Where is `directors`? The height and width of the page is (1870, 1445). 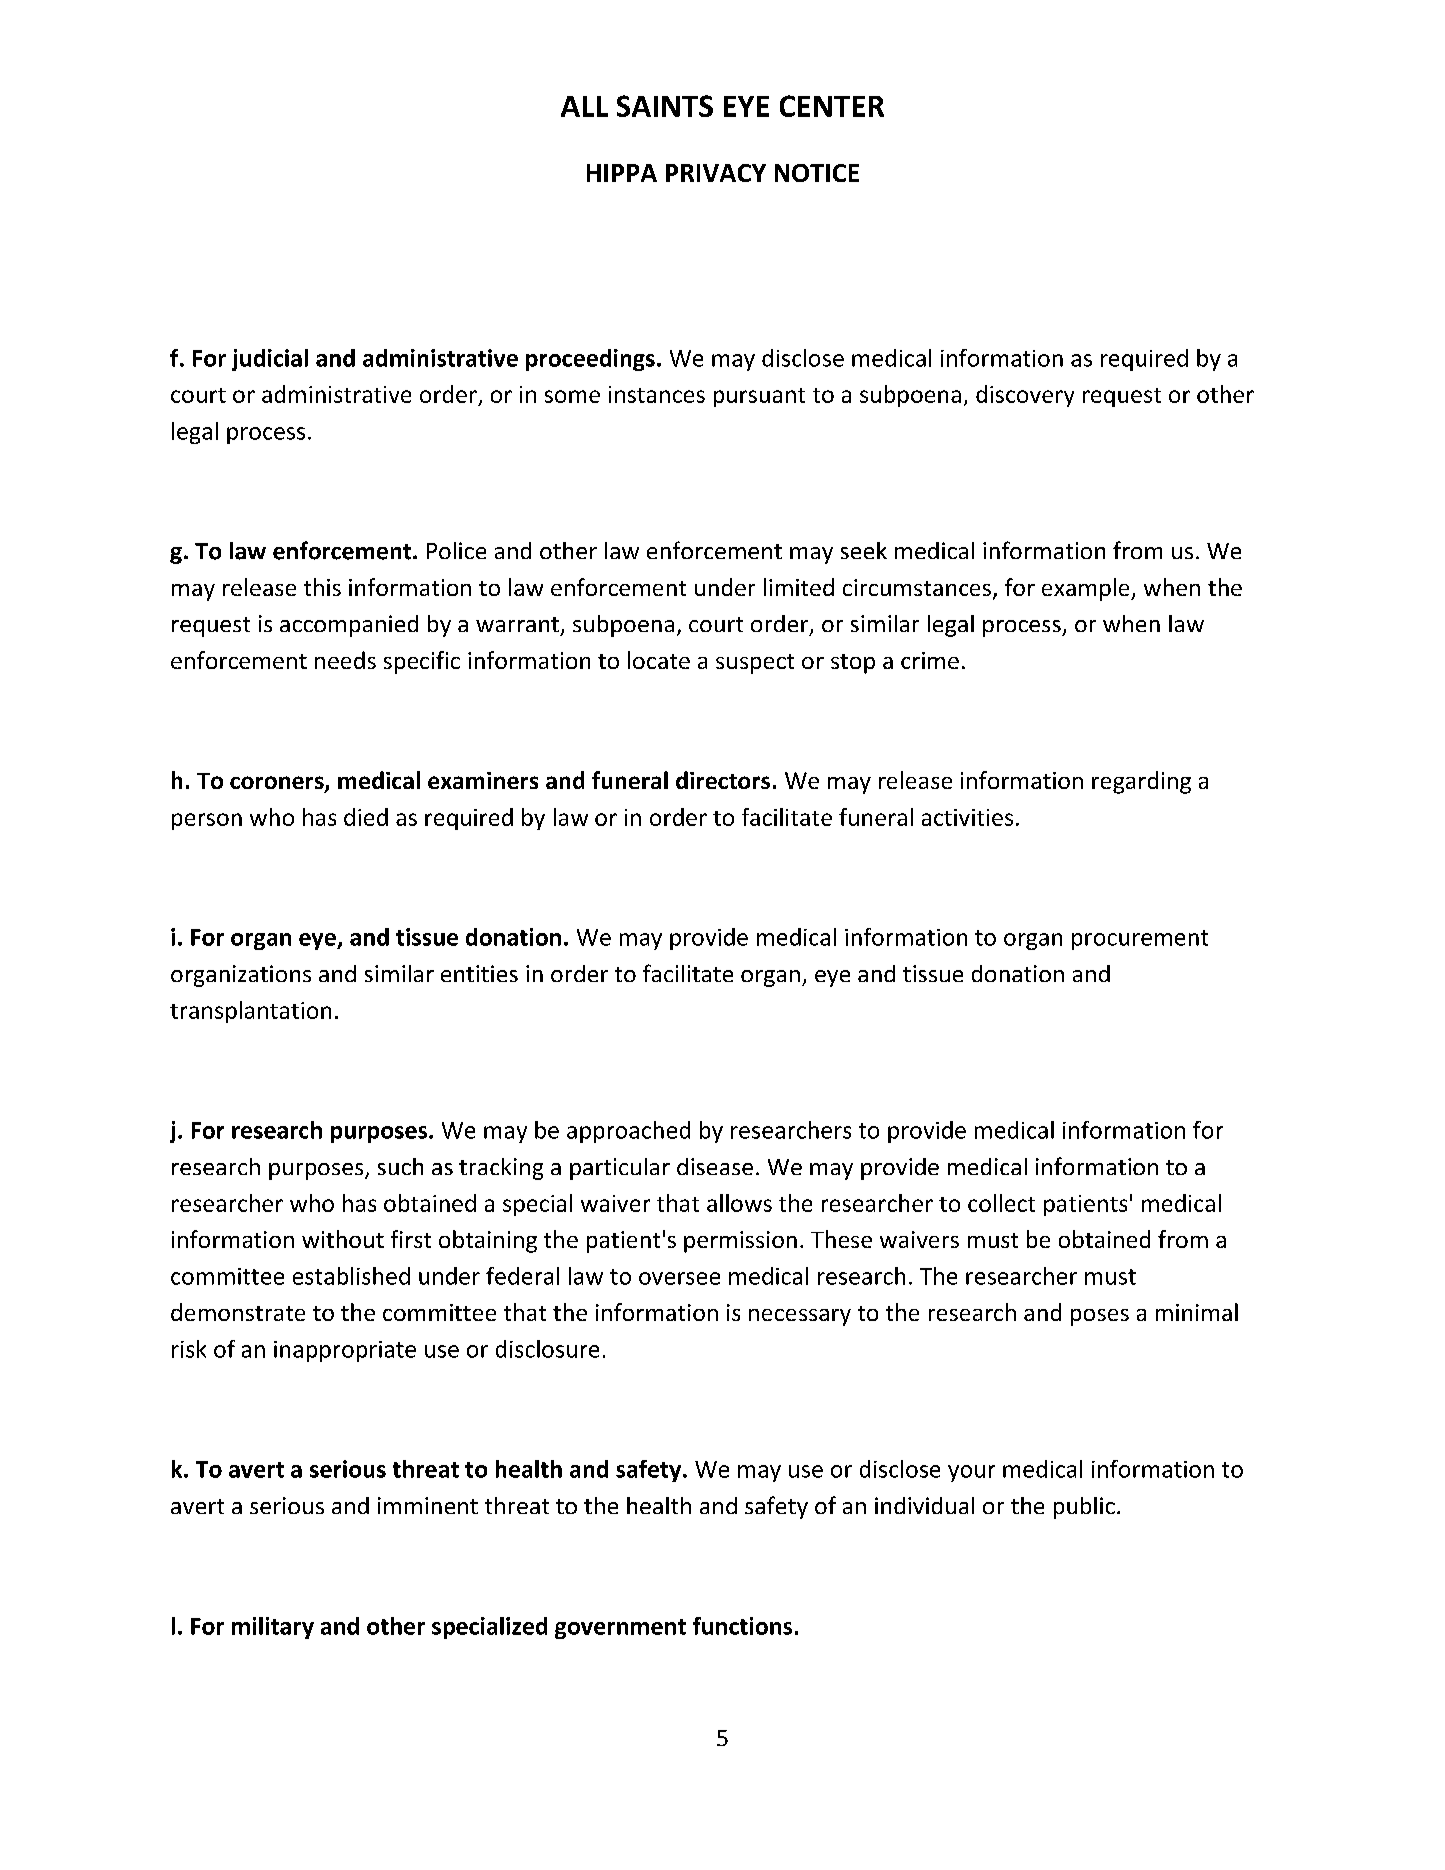
directors is located at coordinates (723, 780).
